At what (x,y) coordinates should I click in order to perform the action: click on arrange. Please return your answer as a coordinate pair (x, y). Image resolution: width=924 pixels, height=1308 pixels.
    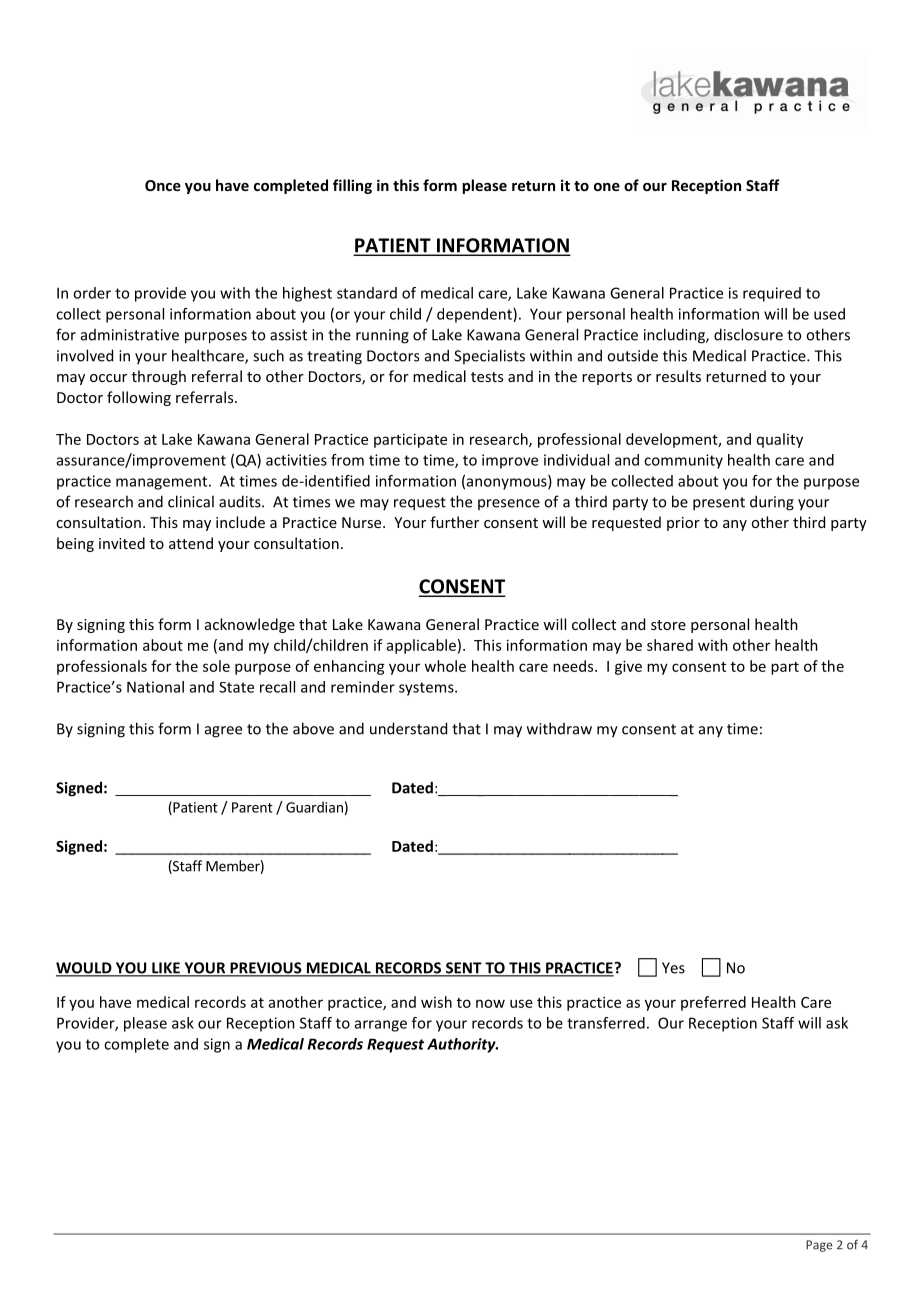
    Looking at the image, I should click on (381, 1026).
